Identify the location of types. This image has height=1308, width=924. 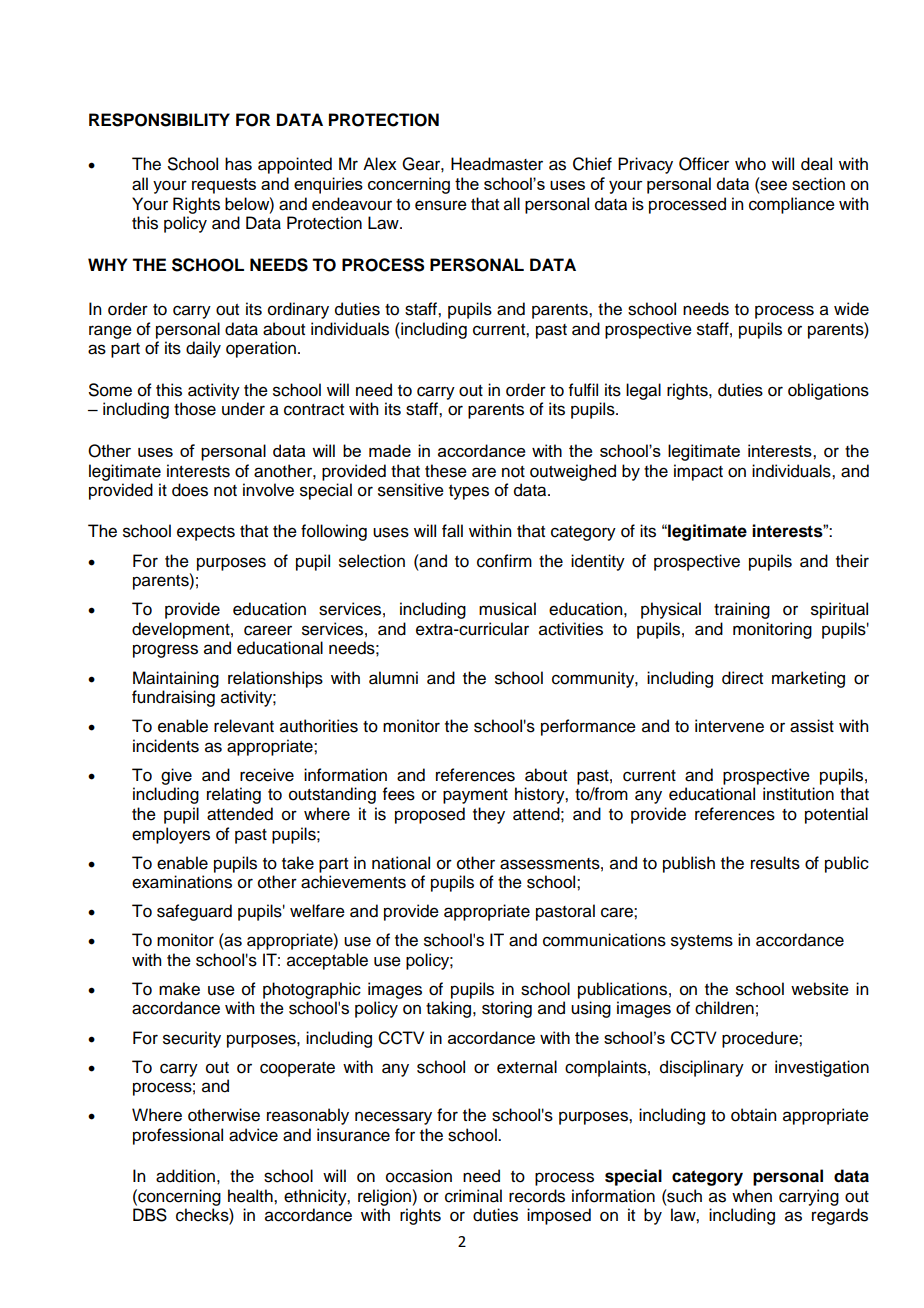
(469, 492).
